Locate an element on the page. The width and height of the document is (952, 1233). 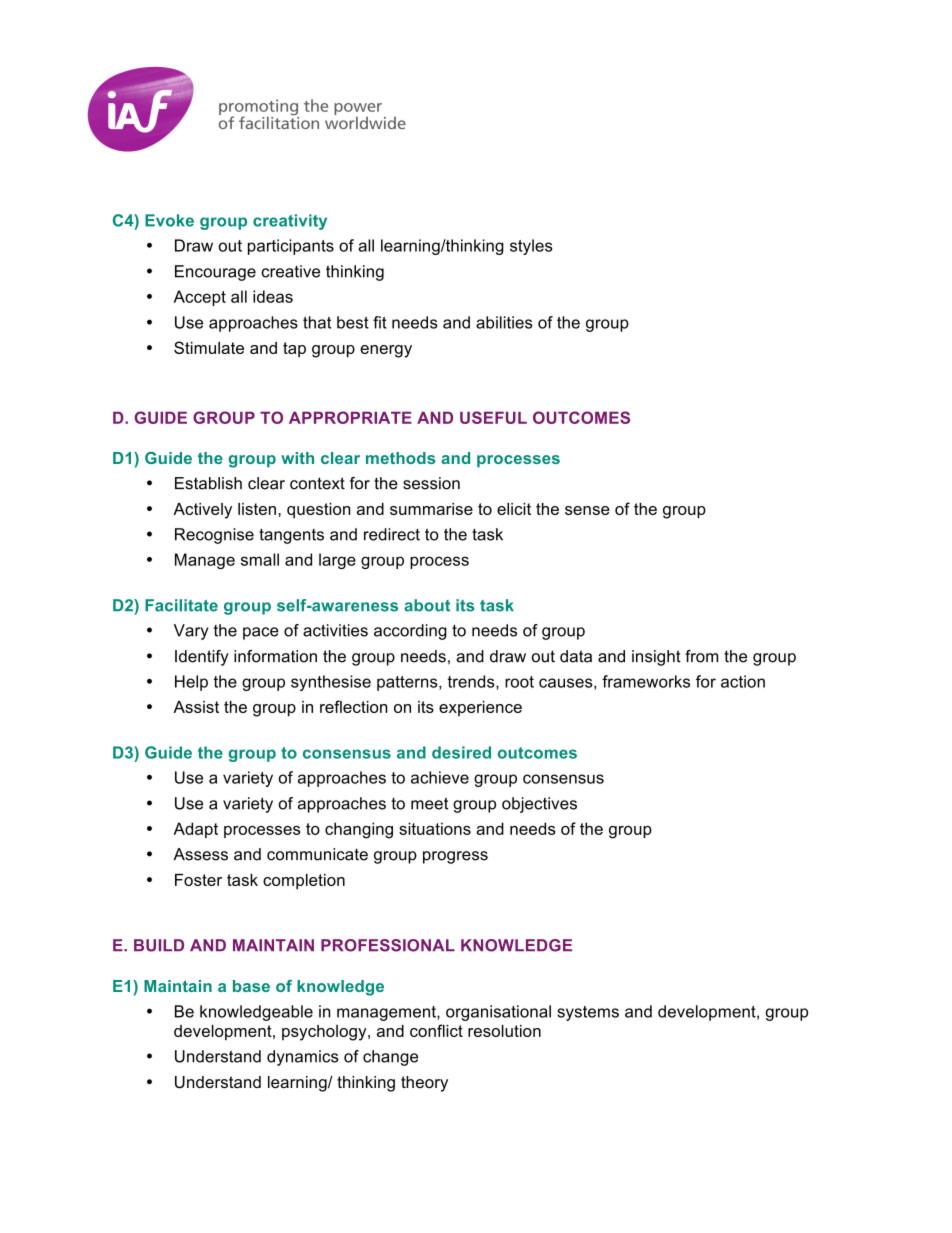
Identify is located at coordinates (202, 658).
